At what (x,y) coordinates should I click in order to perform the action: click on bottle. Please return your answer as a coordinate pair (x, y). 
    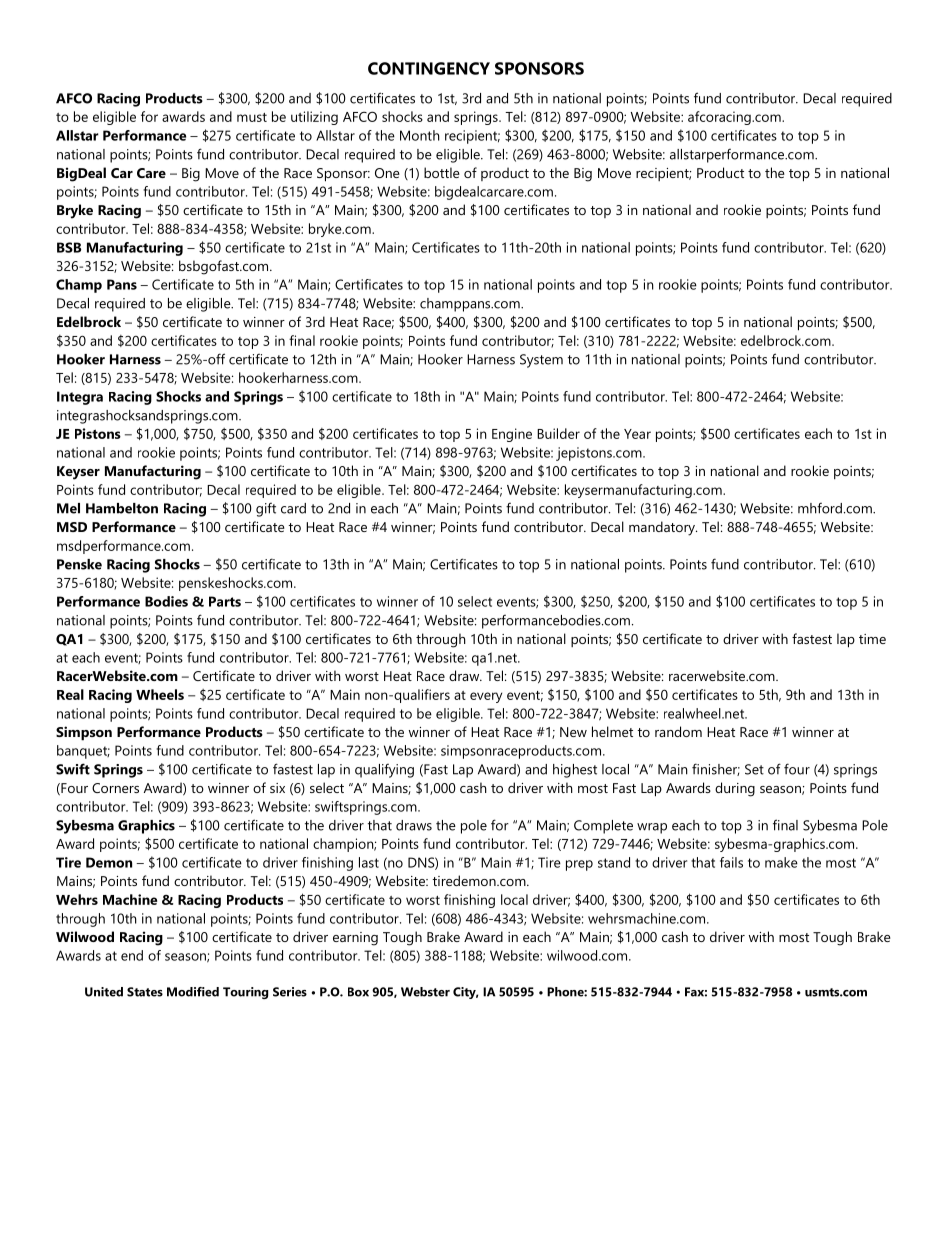
    Looking at the image, I should click on (442, 172).
